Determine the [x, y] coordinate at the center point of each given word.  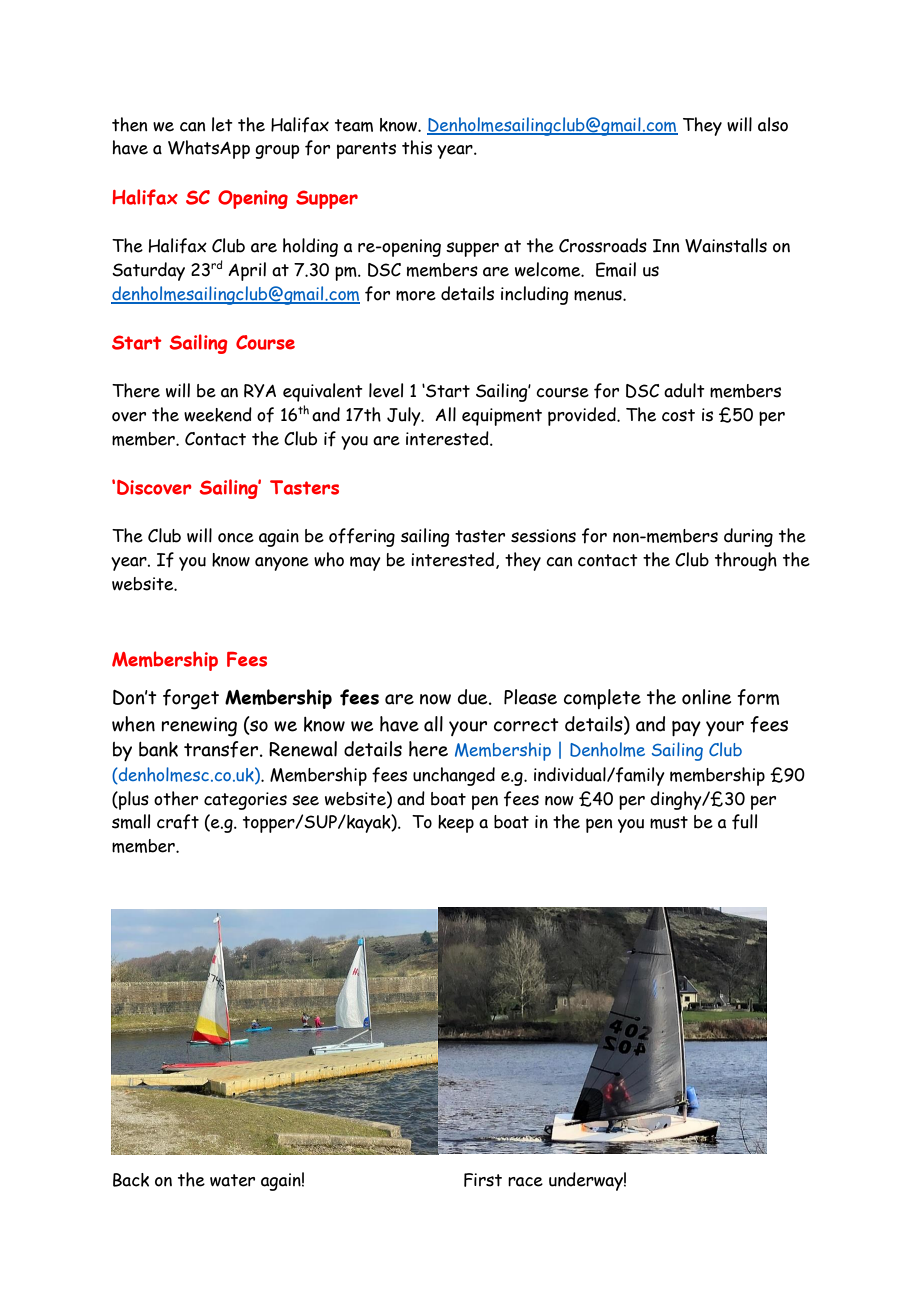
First [483, 1180]
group [277, 151]
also [773, 124]
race [525, 1182]
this [417, 147]
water [232, 1180]
